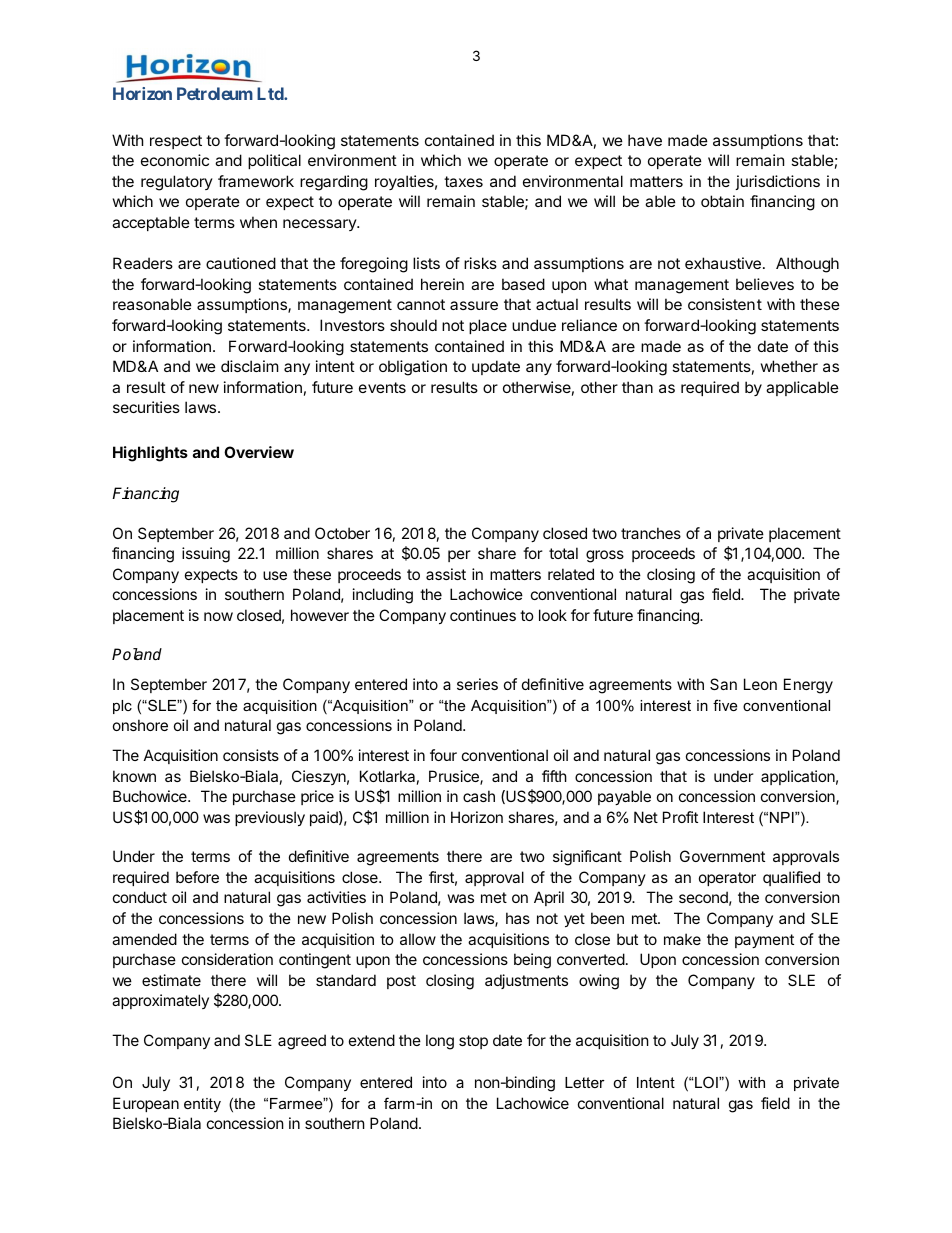 This document has width=952, height=1233. Describe the element at coordinates (725, 705) in the document. I see `five` at that location.
